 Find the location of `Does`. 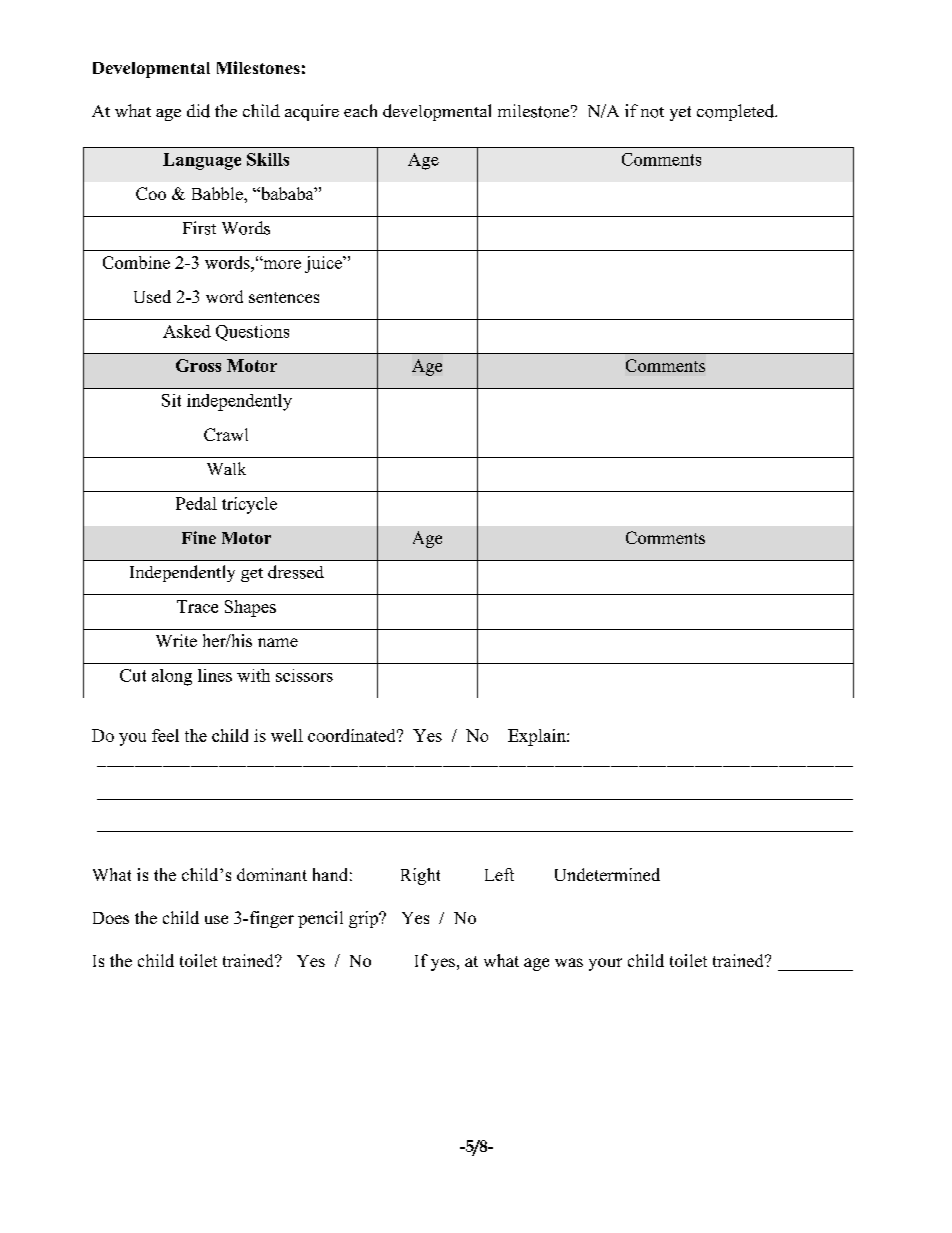

Does is located at coordinates (111, 918).
